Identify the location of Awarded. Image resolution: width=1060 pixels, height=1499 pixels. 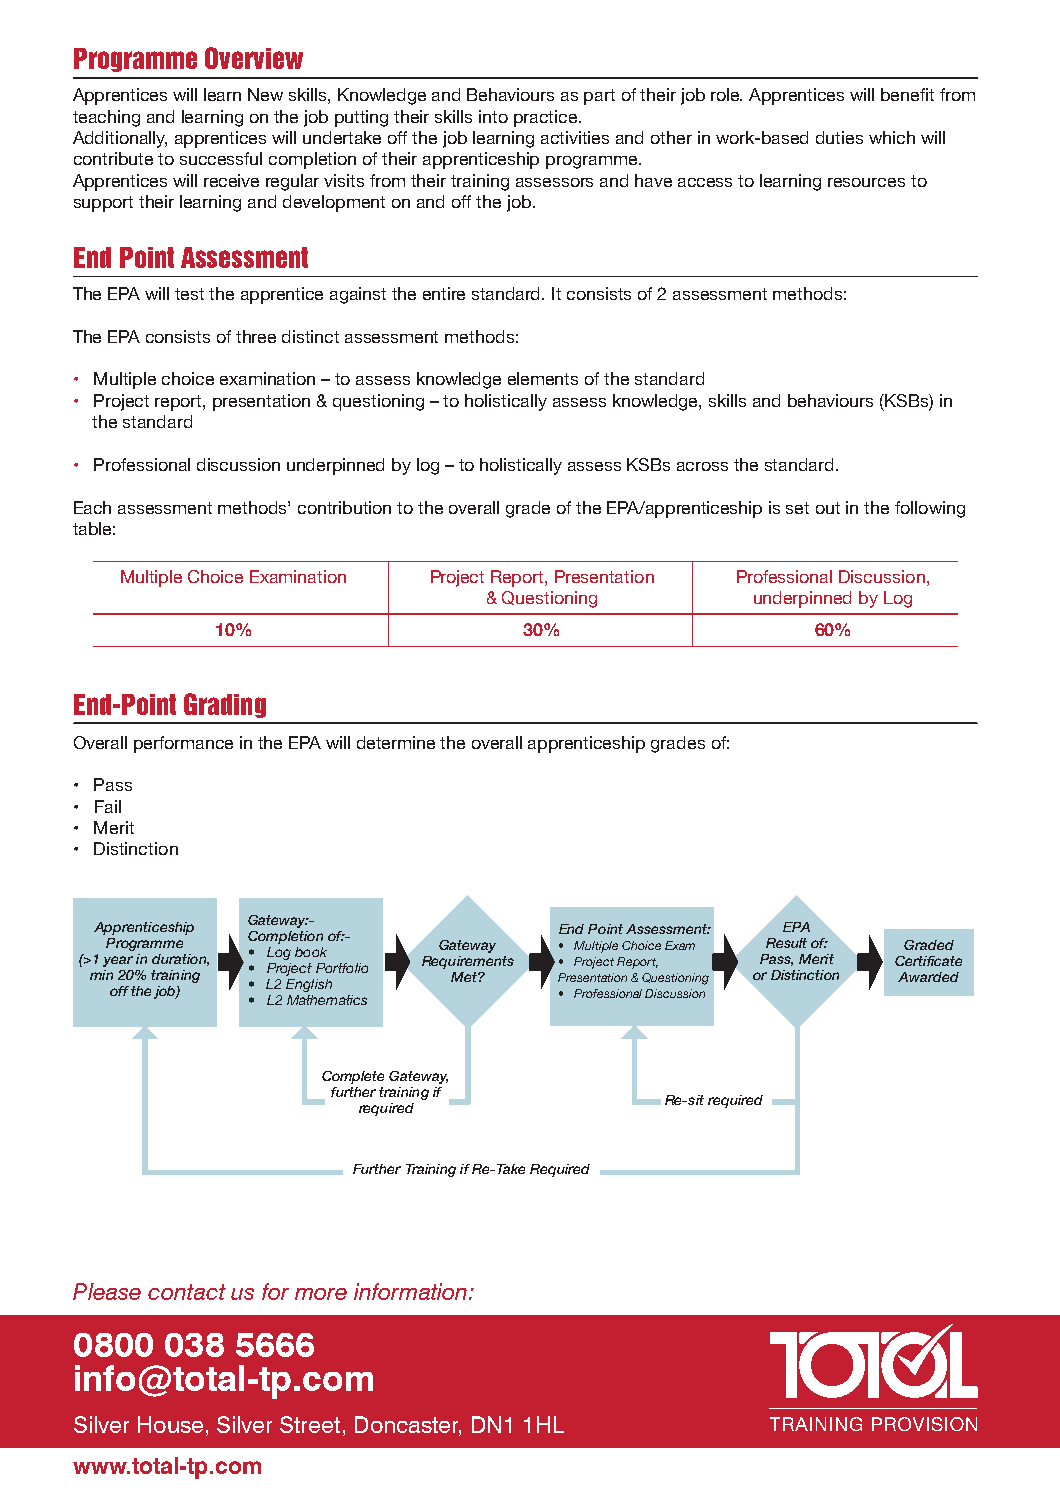
(928, 977).
